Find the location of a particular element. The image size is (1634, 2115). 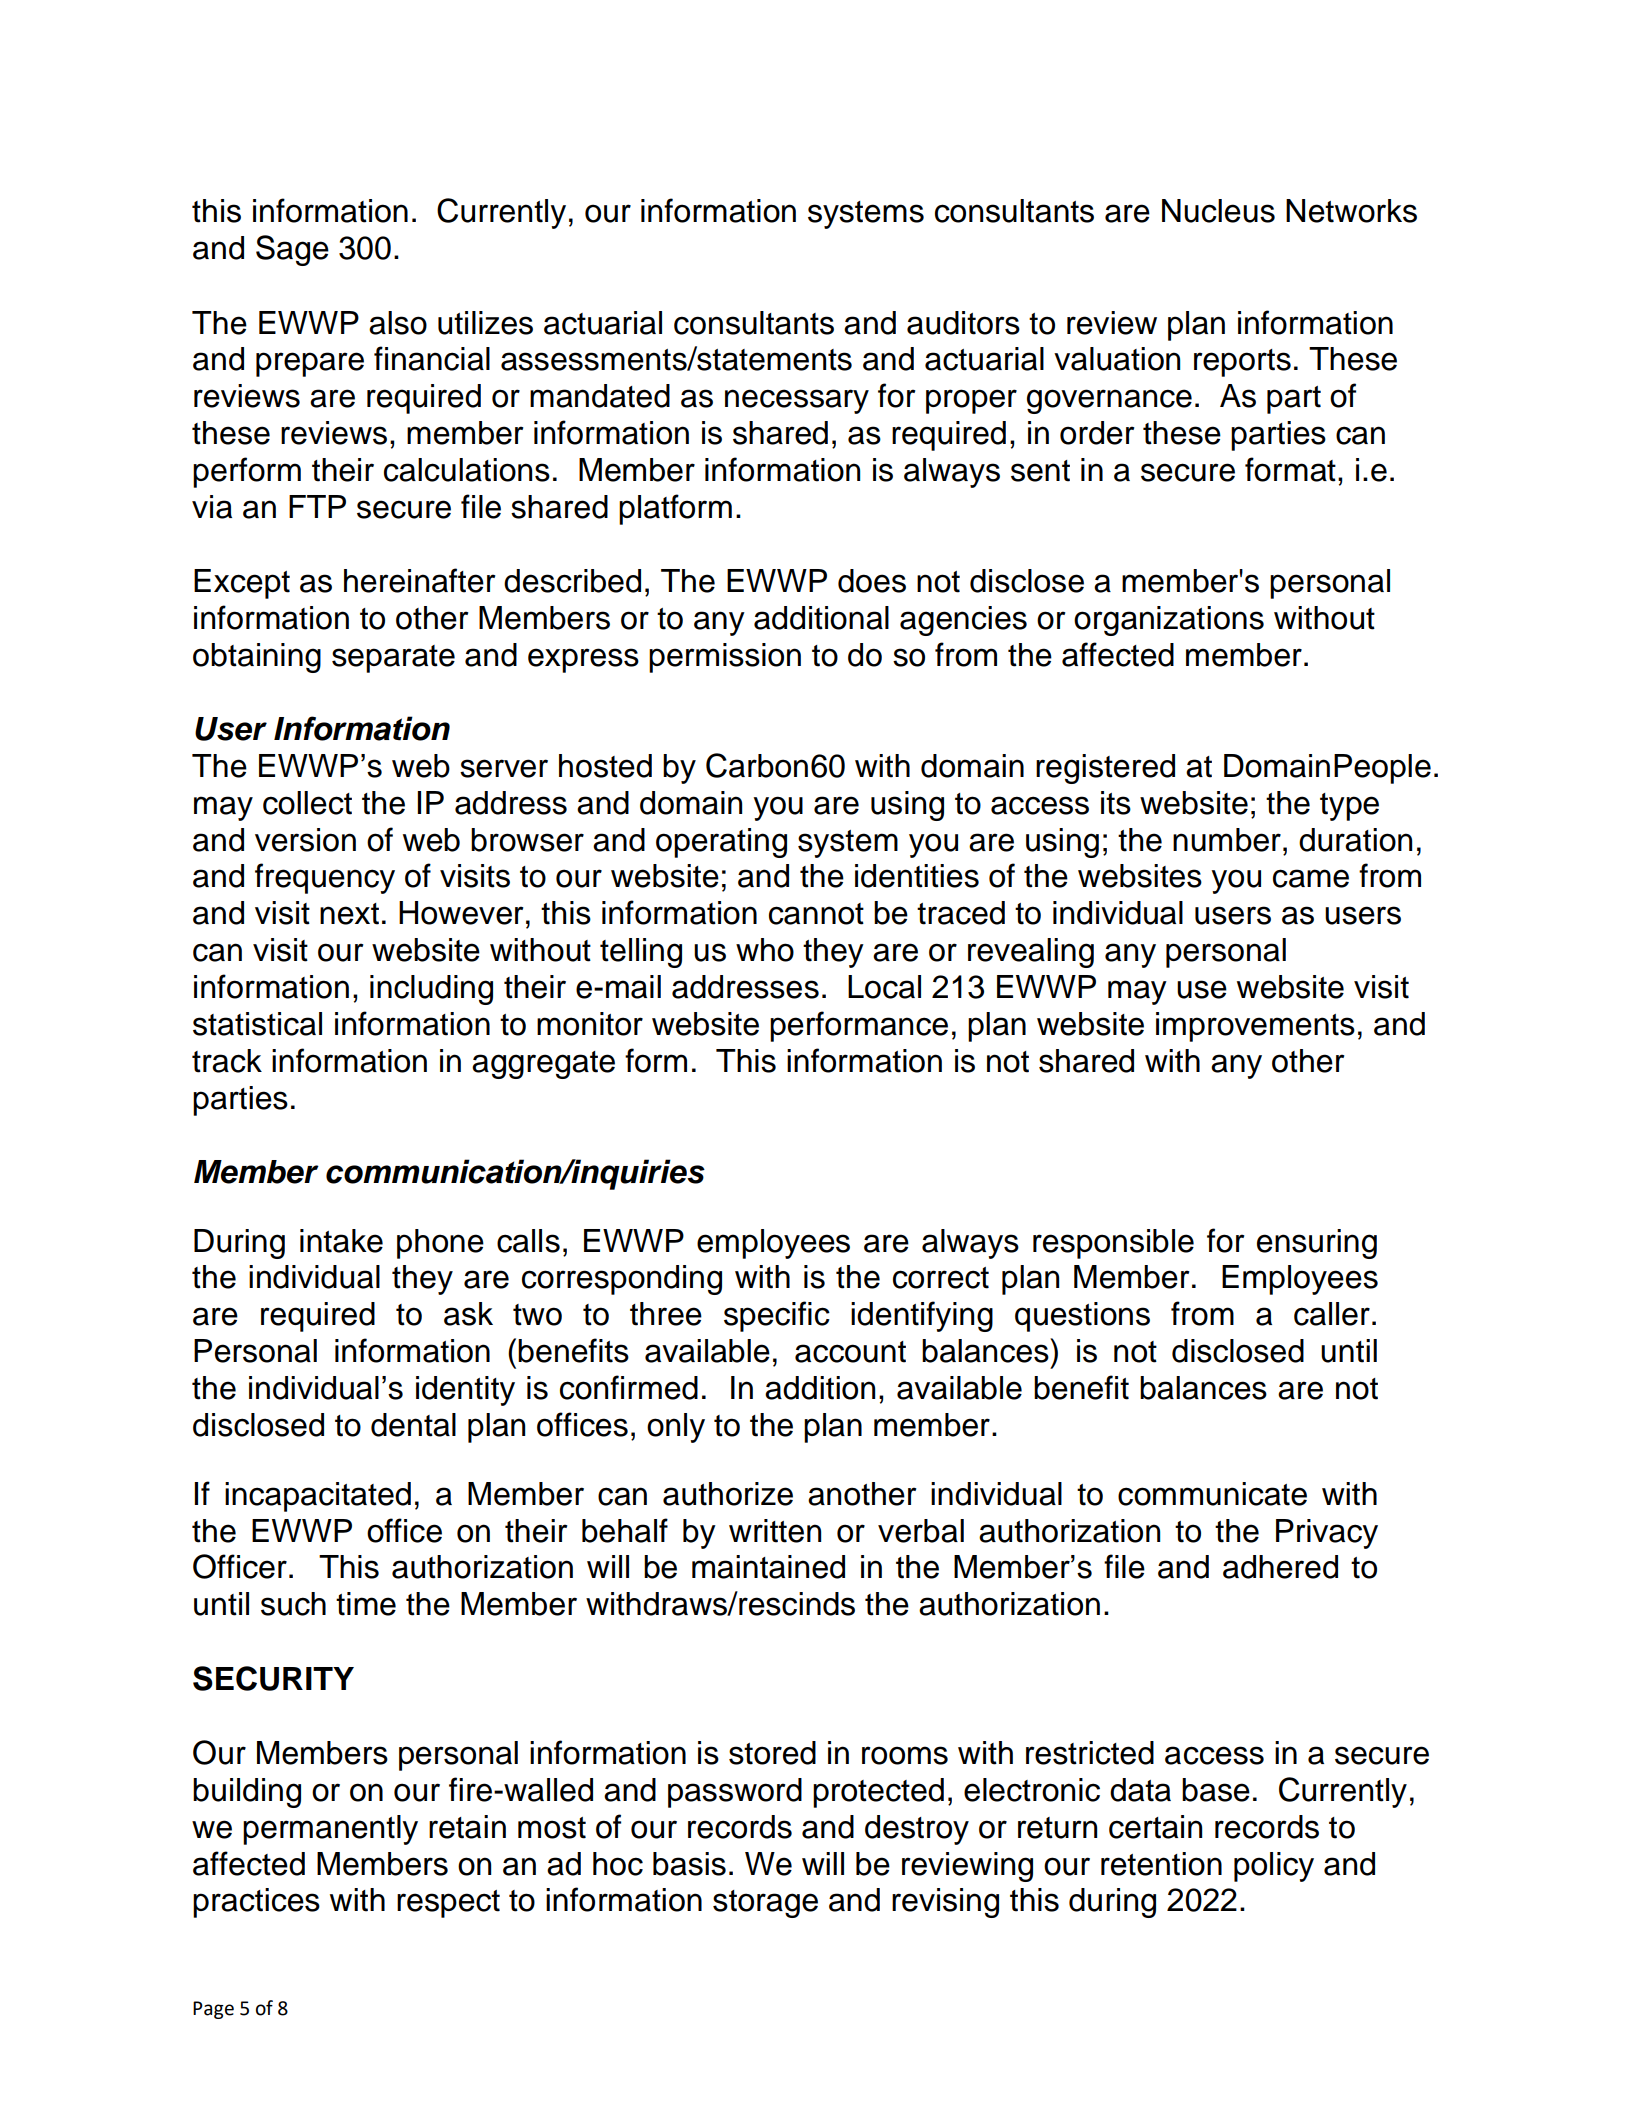

practices is located at coordinates (256, 1903).
